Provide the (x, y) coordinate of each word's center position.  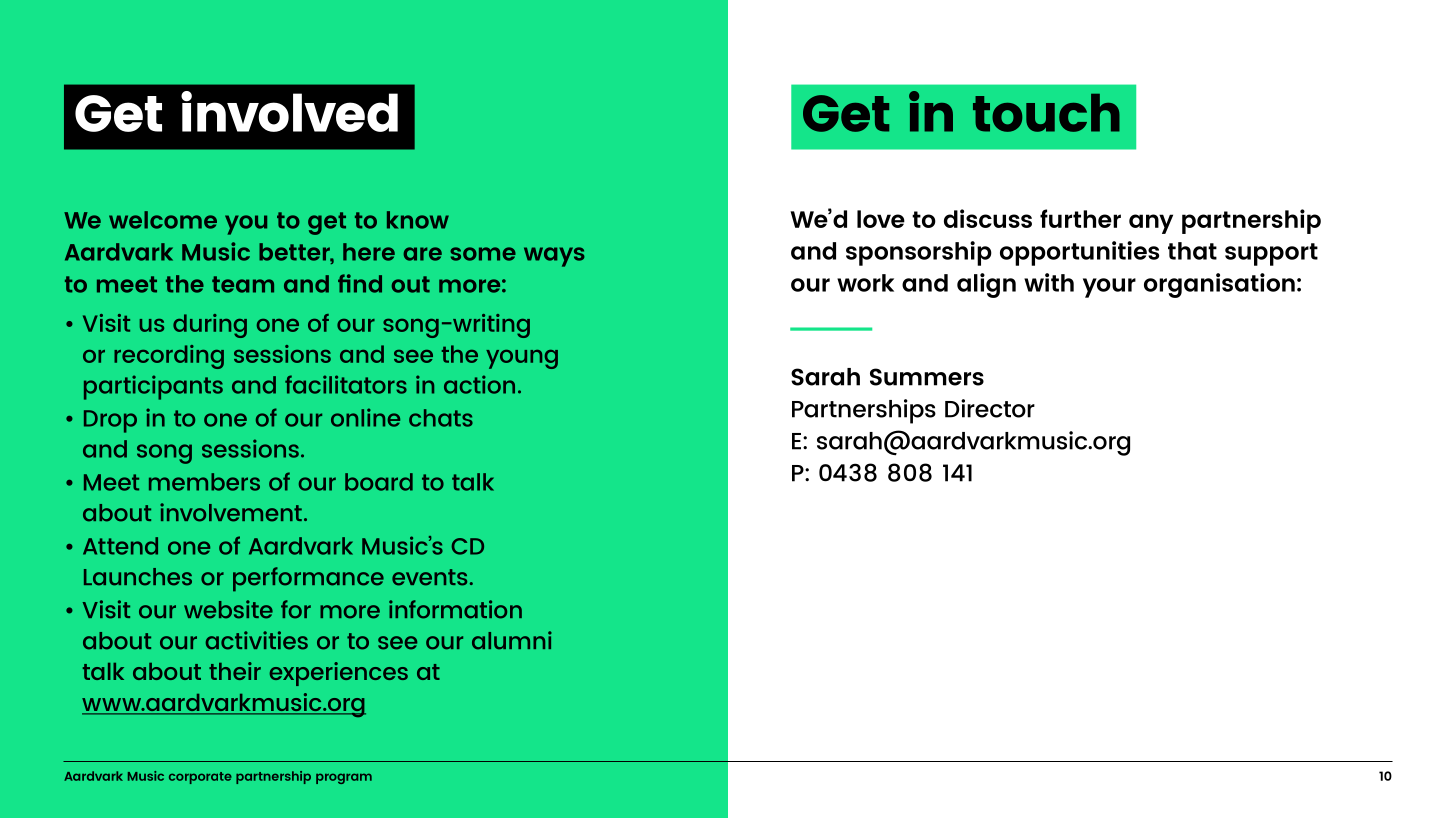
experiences (339, 674)
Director (990, 408)
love (881, 219)
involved (289, 111)
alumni (512, 640)
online (365, 417)
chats (441, 418)
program (344, 778)
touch (1046, 113)
